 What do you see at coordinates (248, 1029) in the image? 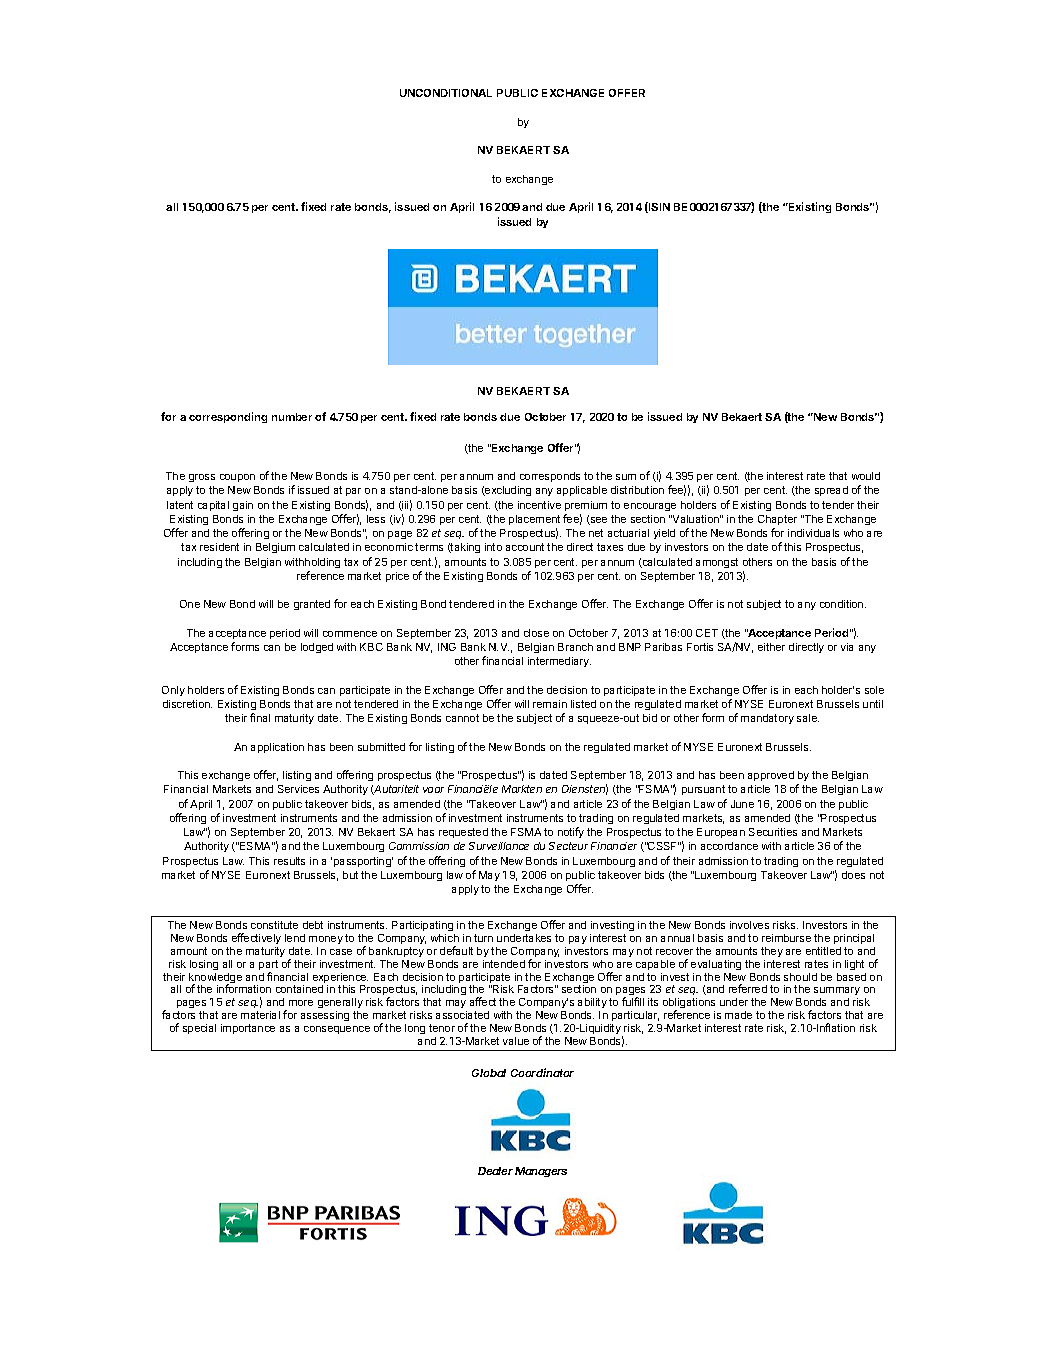
I see `importance` at bounding box center [248, 1029].
